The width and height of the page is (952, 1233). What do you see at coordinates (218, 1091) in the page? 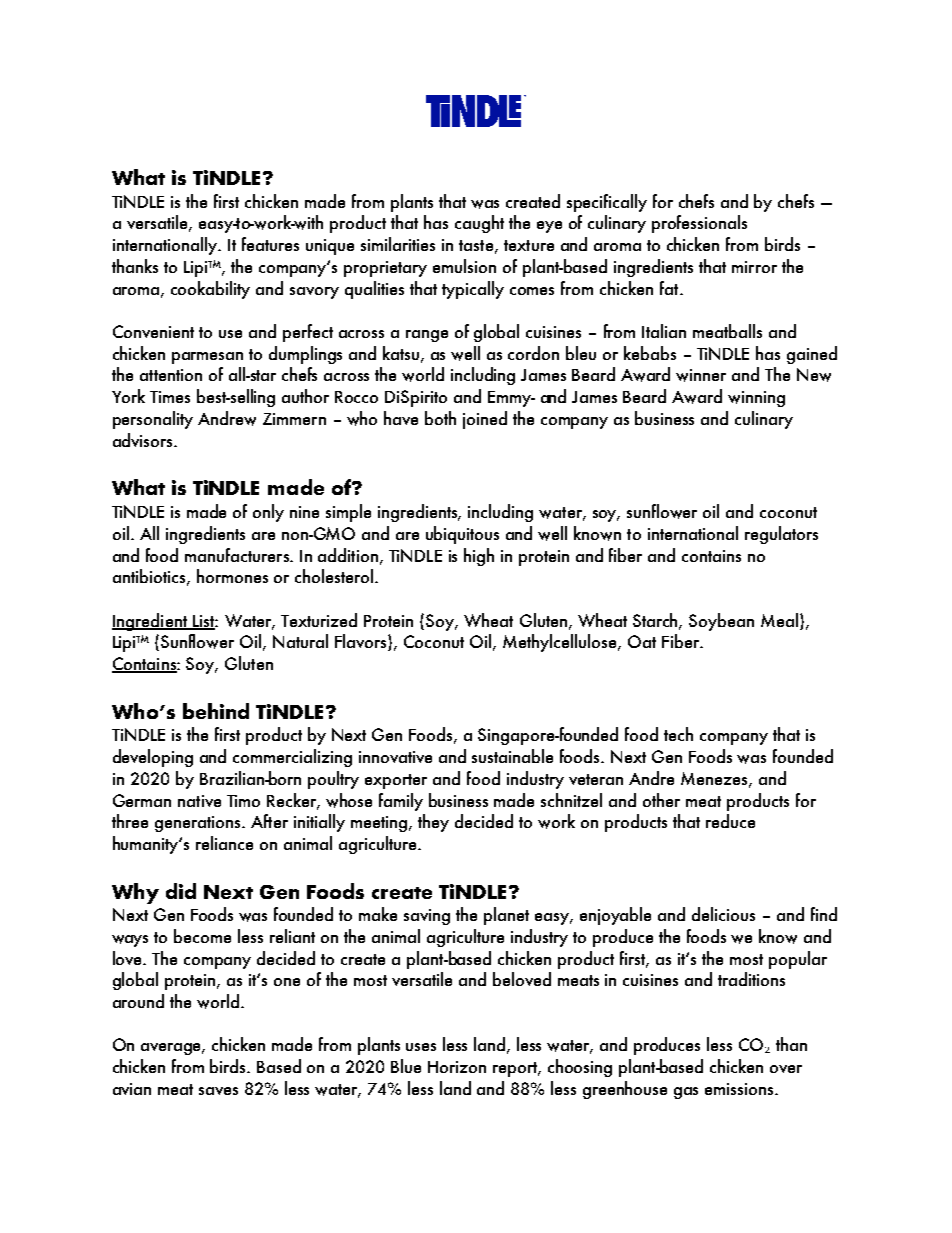
I see `saves` at bounding box center [218, 1091].
